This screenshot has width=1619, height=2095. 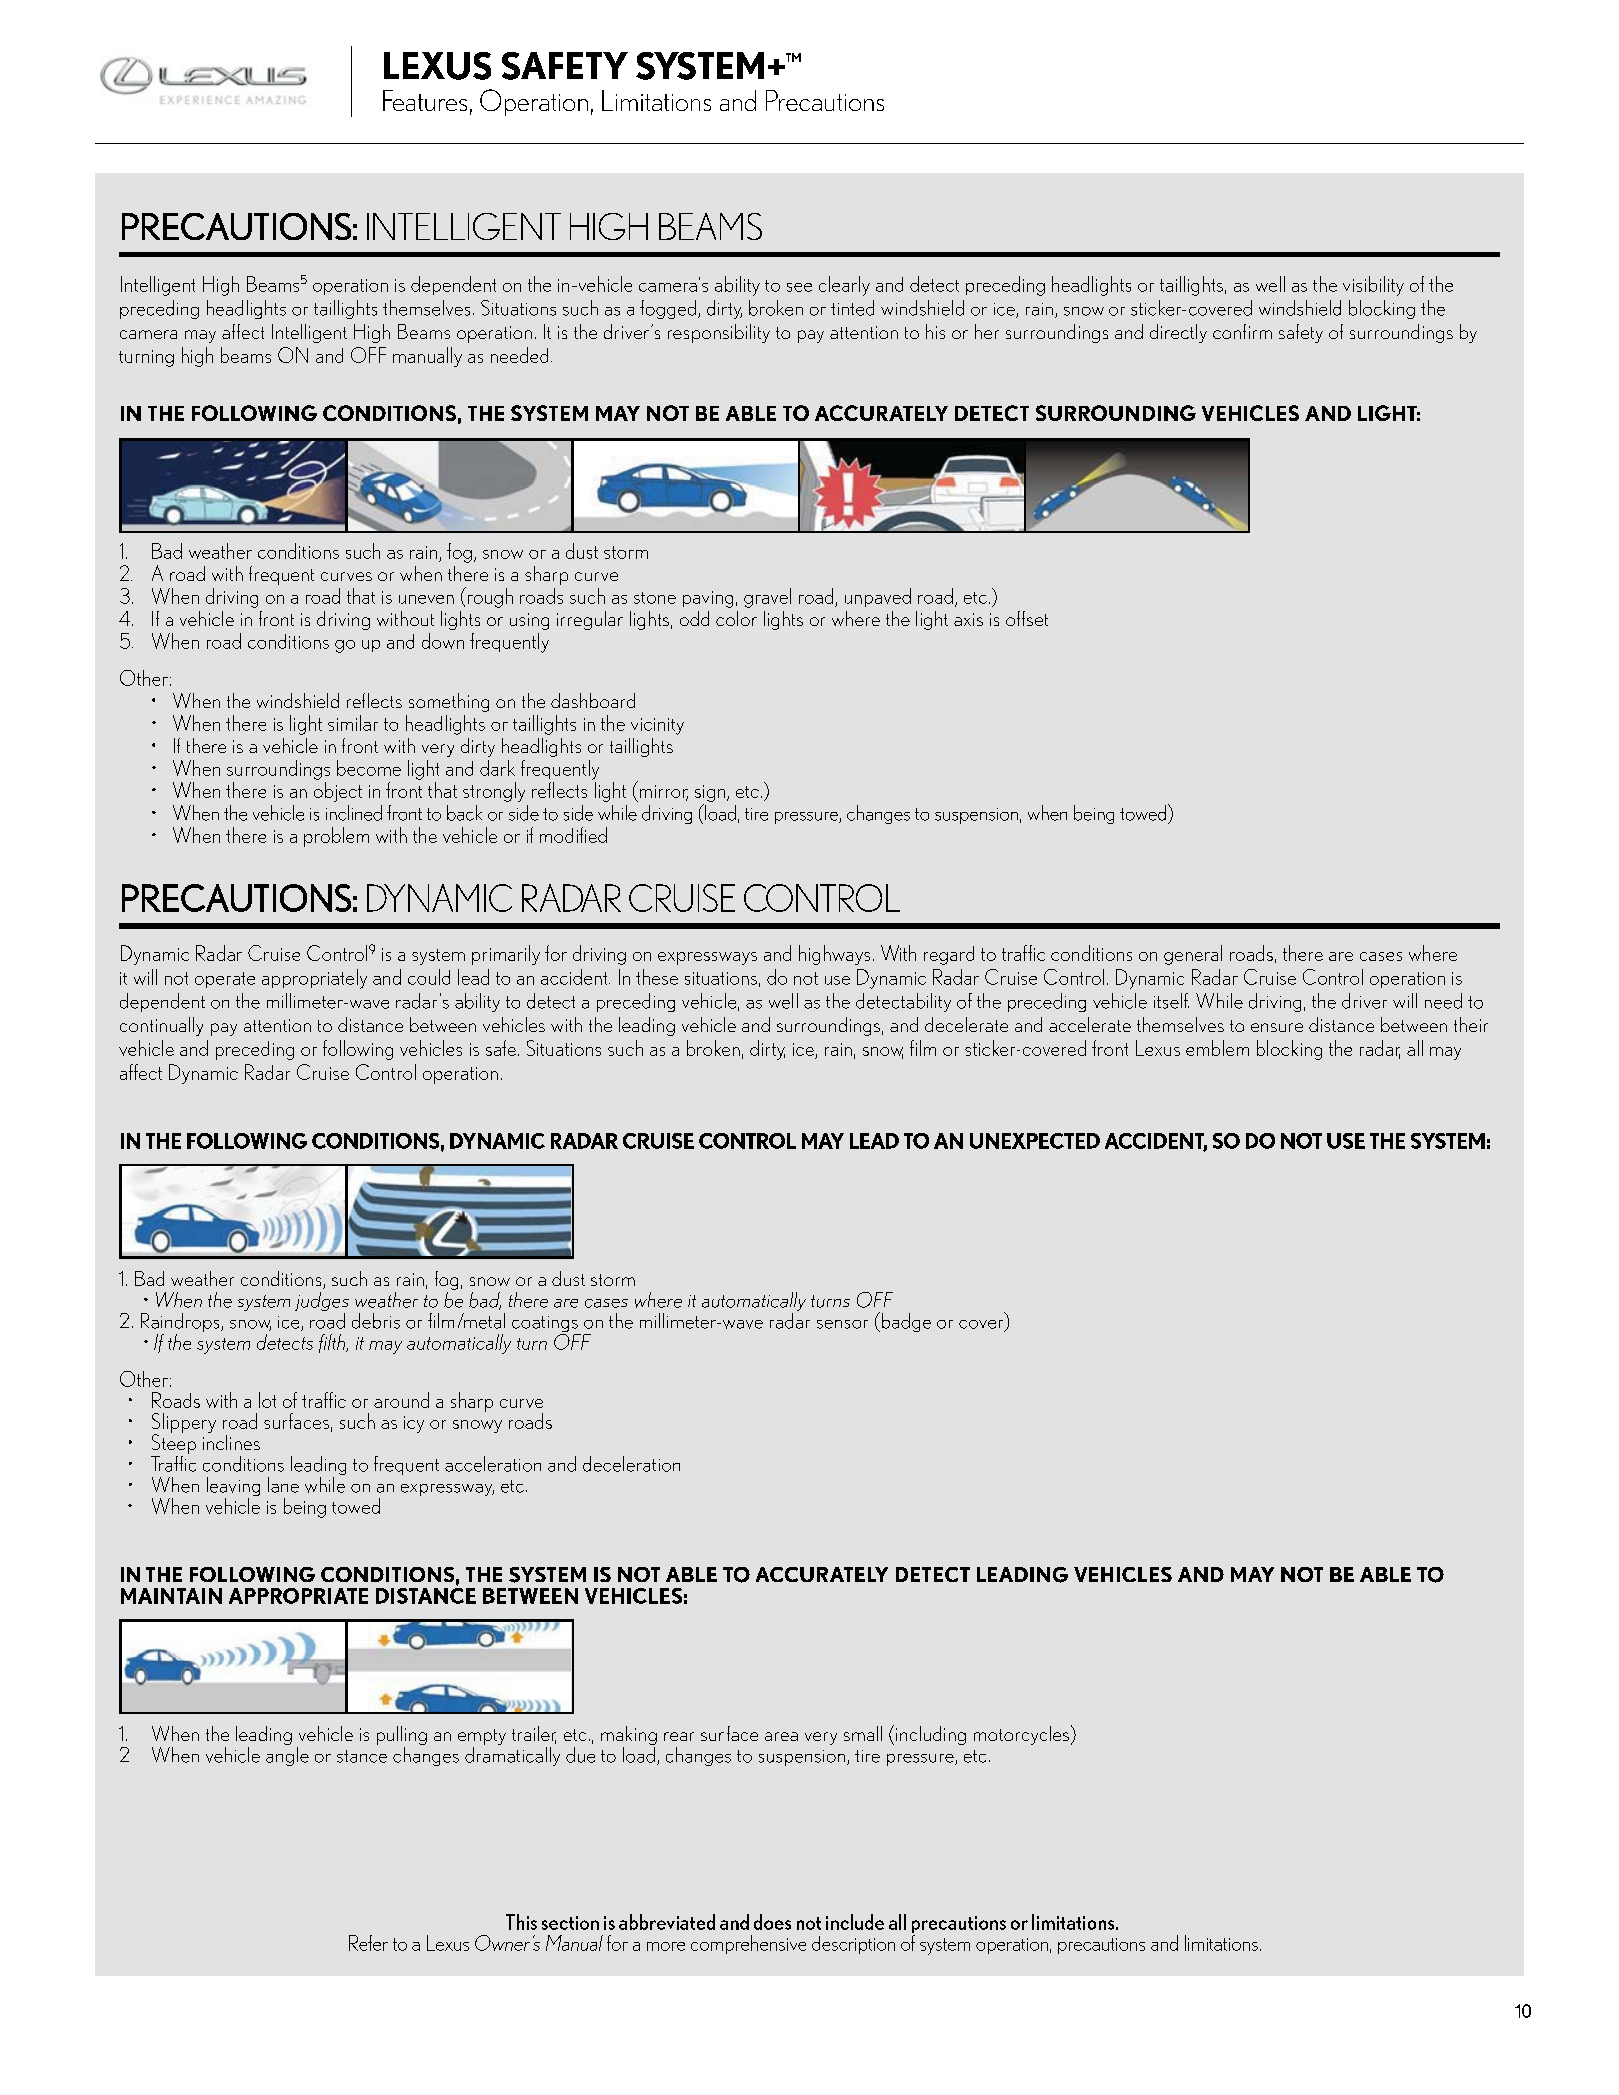 I want to click on uneven, so click(x=426, y=599).
